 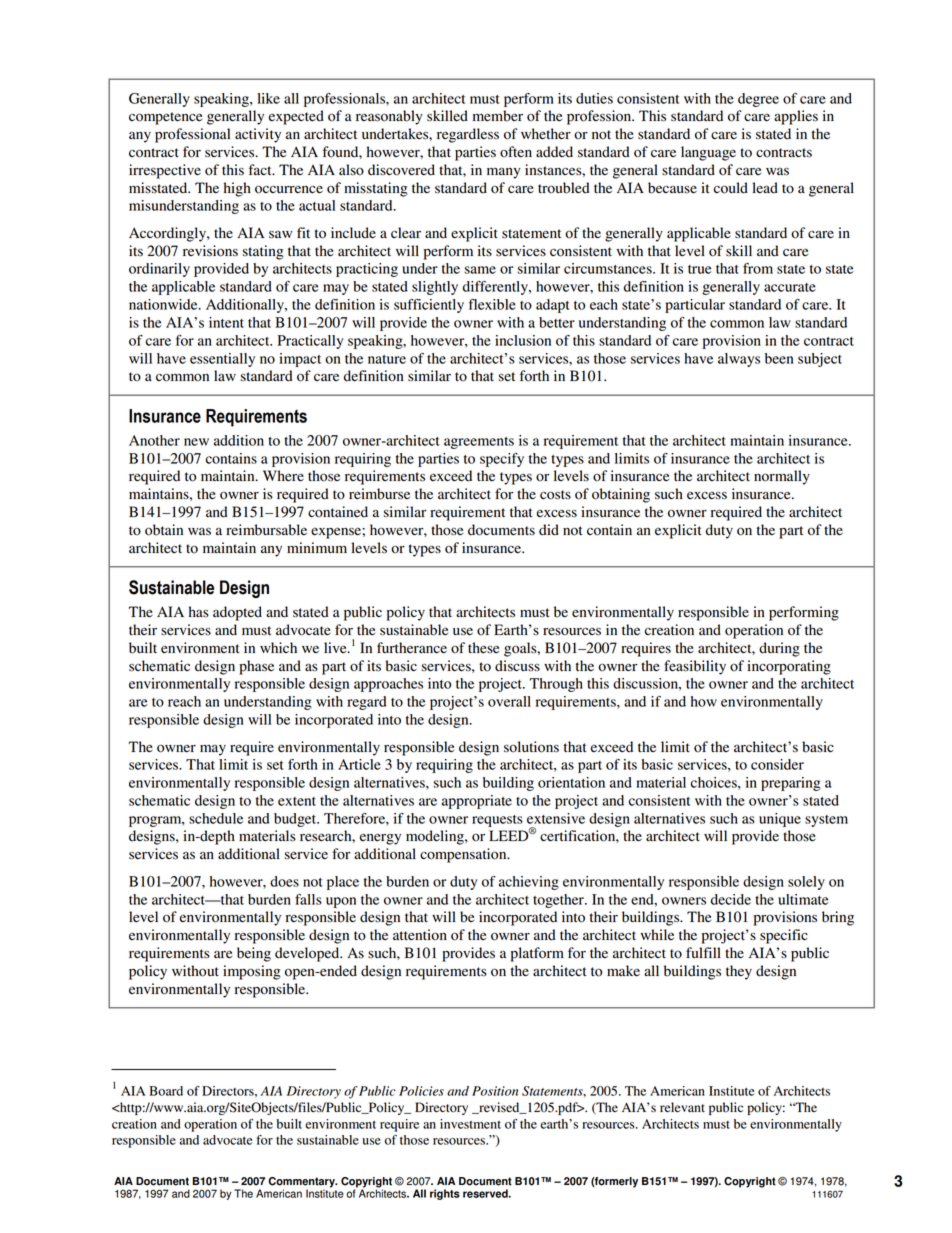 I want to click on inclusion, so click(x=523, y=340).
